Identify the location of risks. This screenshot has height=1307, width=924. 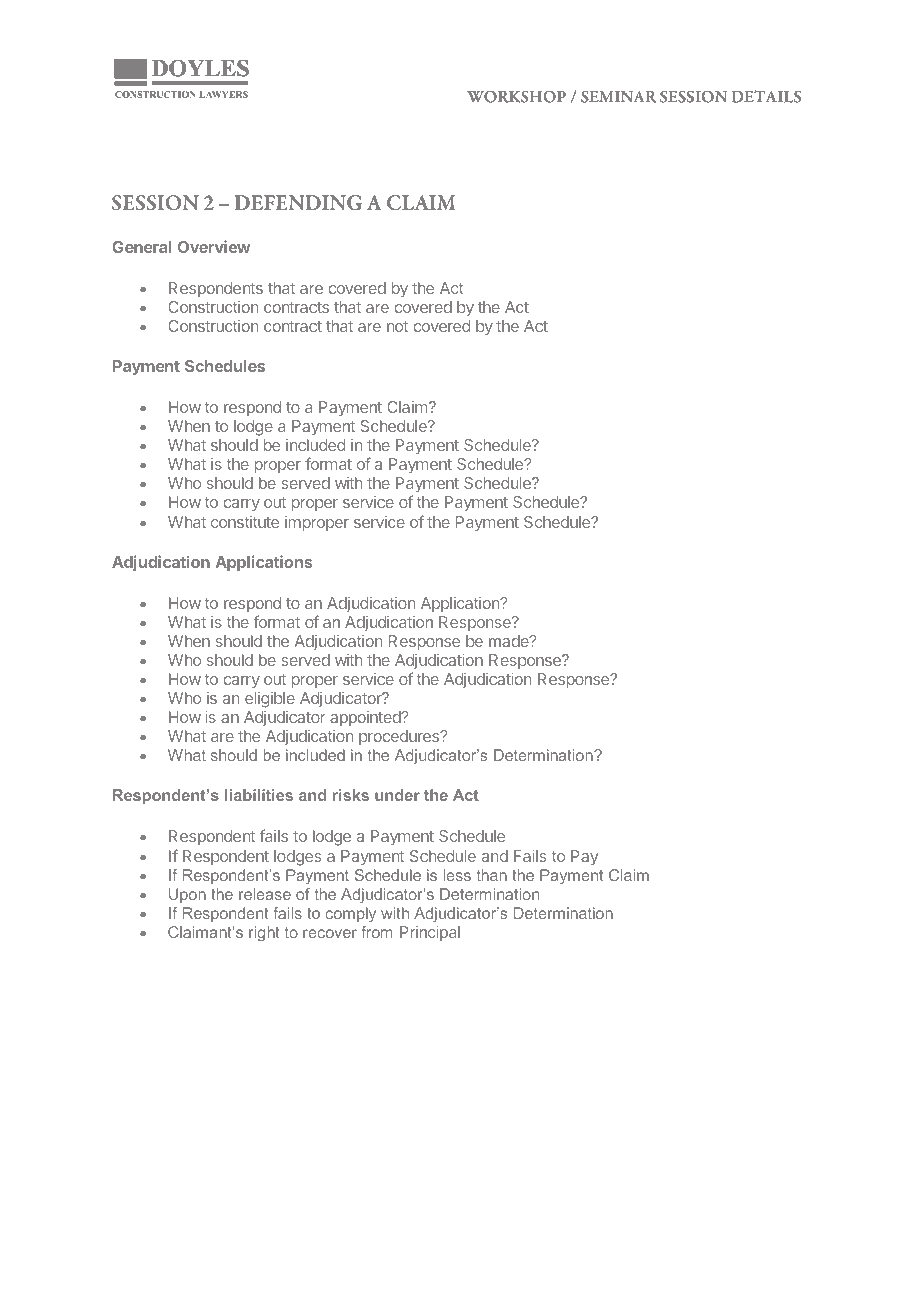
(350, 795).
